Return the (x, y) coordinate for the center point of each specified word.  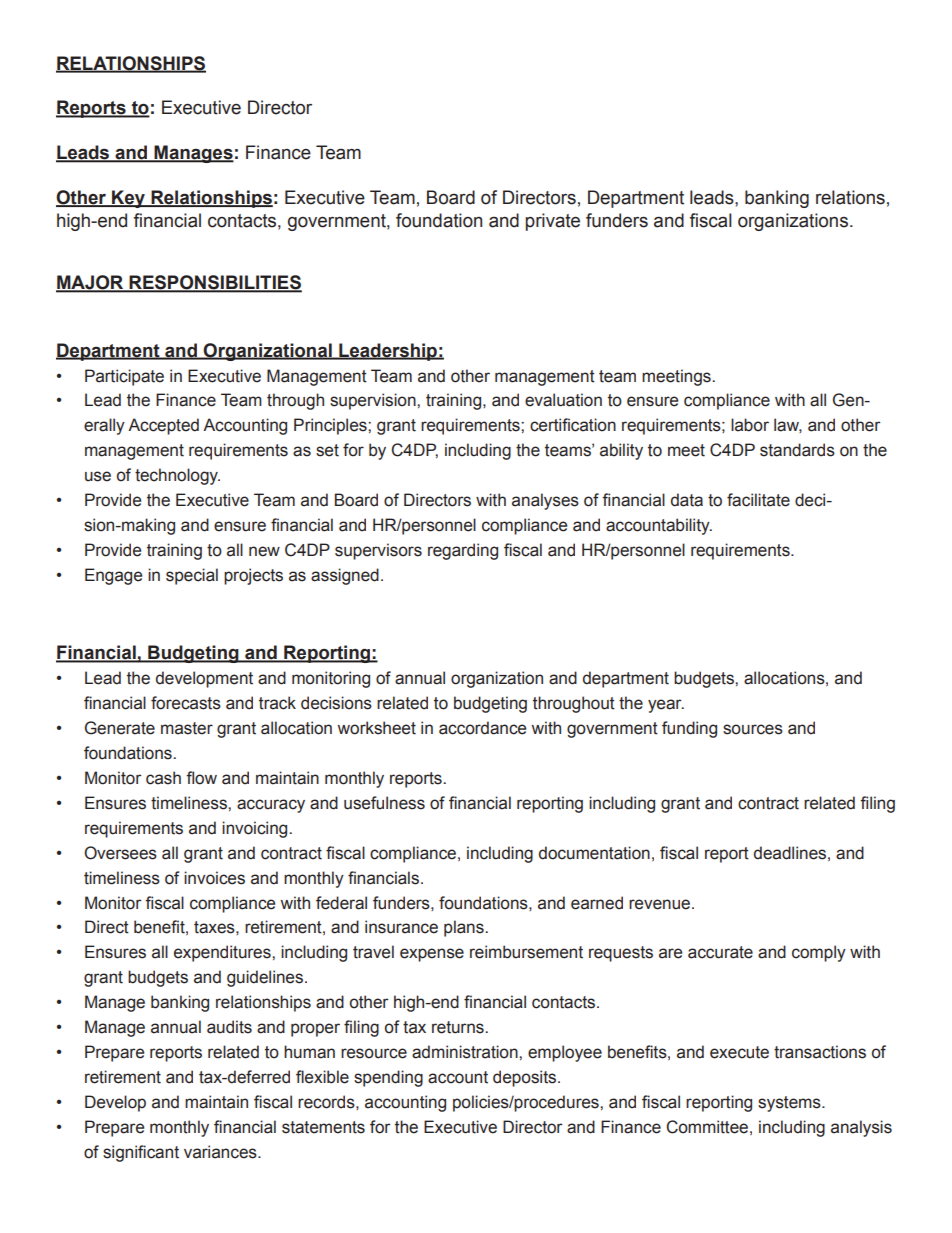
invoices (214, 878)
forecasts (186, 703)
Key (128, 199)
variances (221, 1152)
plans (465, 928)
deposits (524, 1078)
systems (790, 1104)
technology (177, 476)
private (553, 222)
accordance (482, 728)
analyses (545, 501)
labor (750, 425)
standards (797, 450)
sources (753, 729)
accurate (720, 952)
